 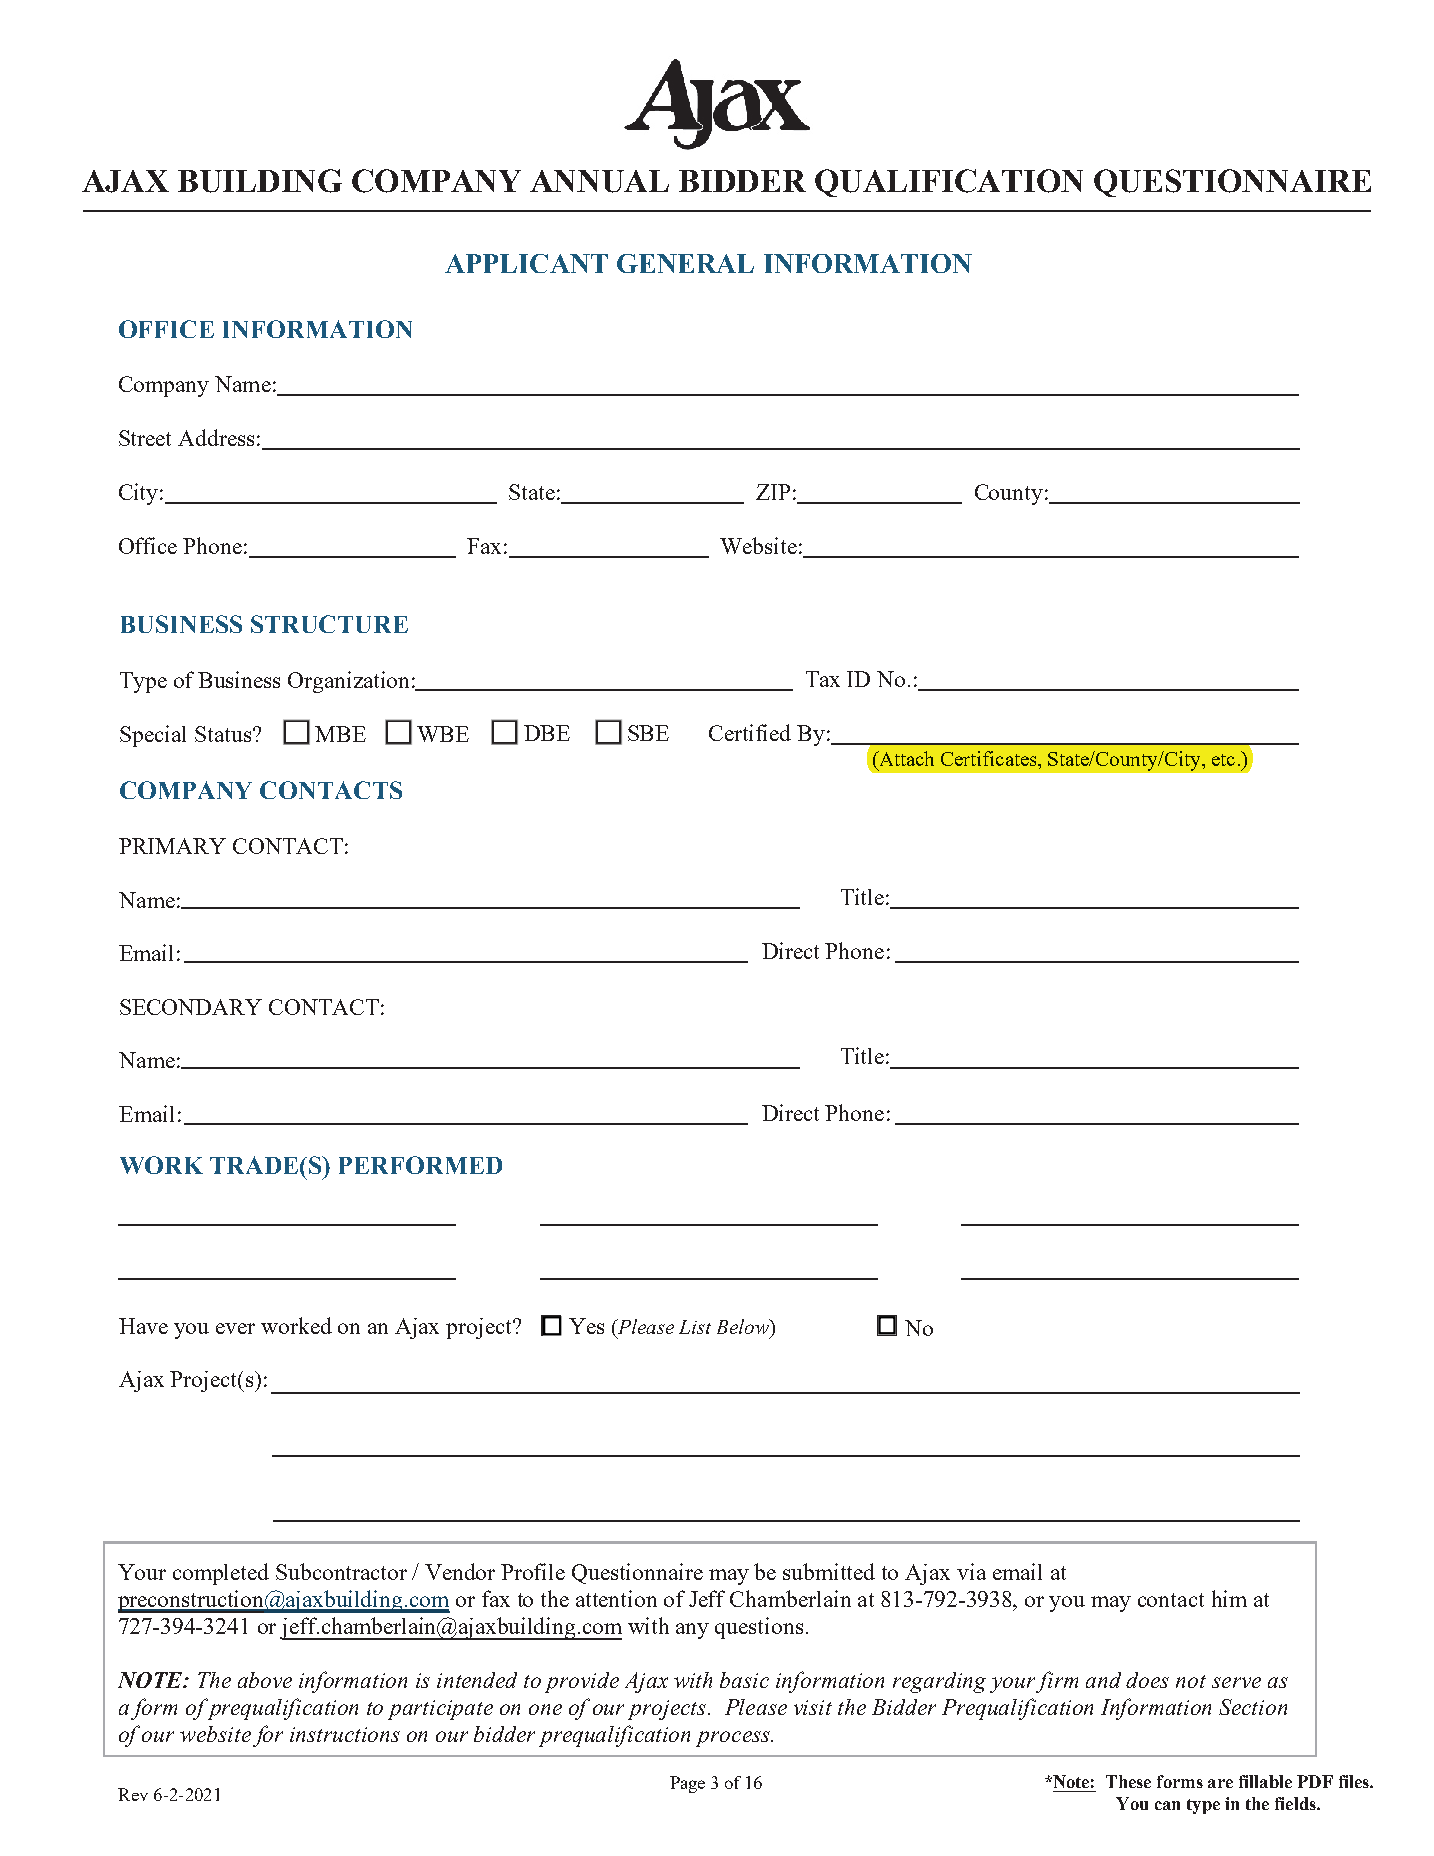 What do you see at coordinates (1009, 494) in the screenshot?
I see `County` at bounding box center [1009, 494].
